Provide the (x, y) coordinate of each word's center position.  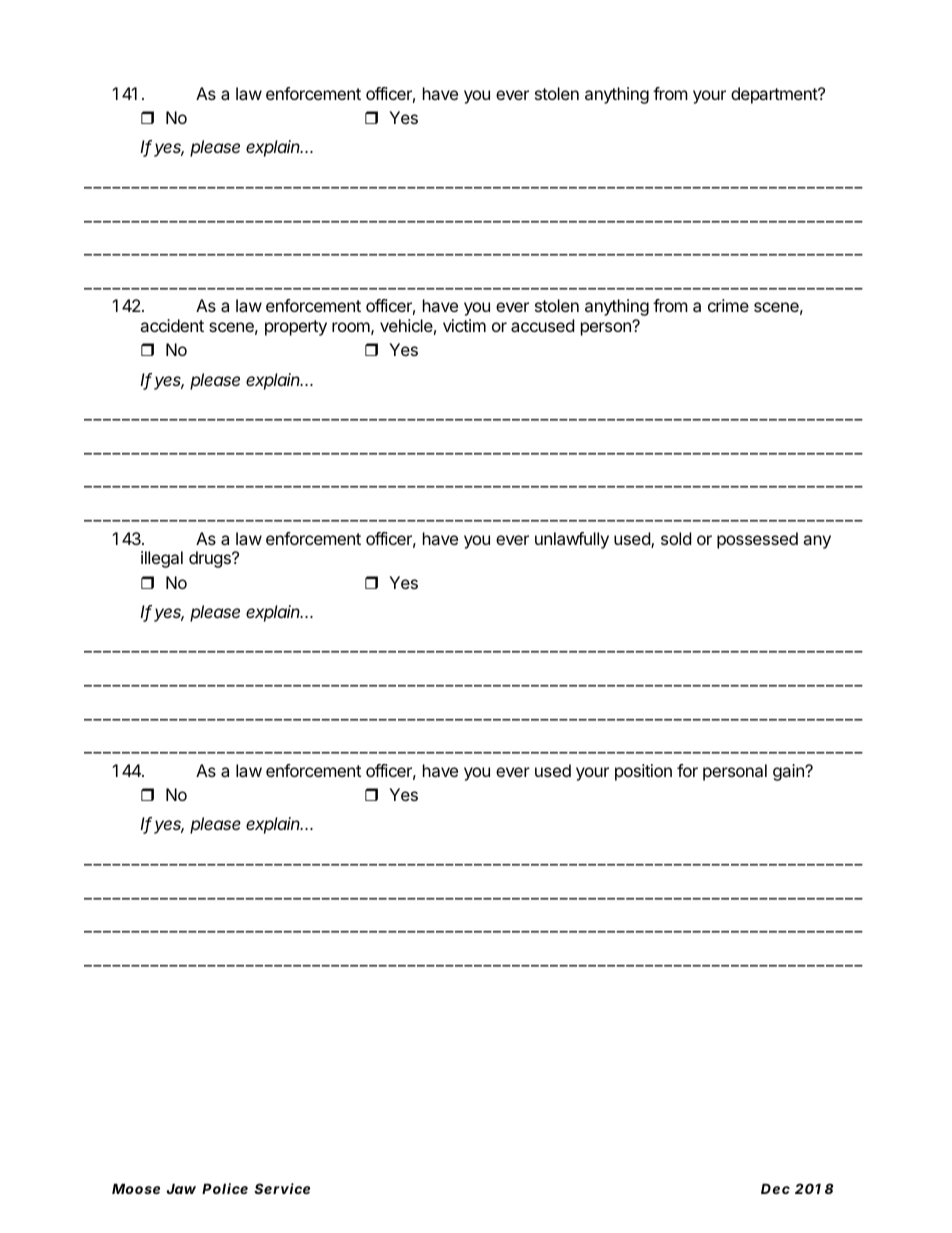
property (296, 328)
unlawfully (572, 540)
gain (789, 772)
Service (282, 1188)
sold (676, 538)
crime (728, 305)
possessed (757, 540)
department (775, 95)
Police (225, 1188)
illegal (162, 559)
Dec (775, 1188)
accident (172, 325)
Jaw (181, 1188)
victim (464, 325)
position (643, 772)
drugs (211, 559)
